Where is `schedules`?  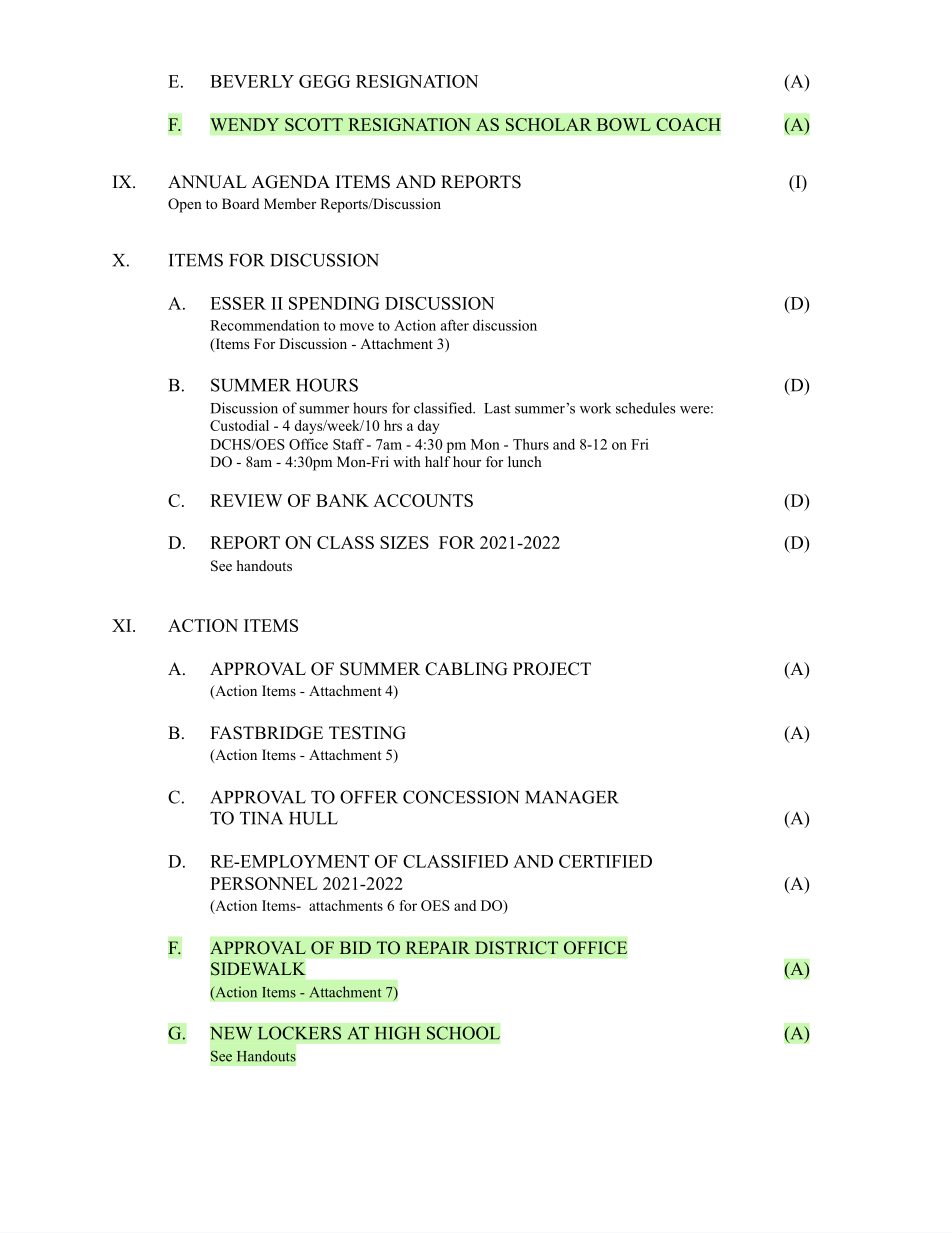 schedules is located at coordinates (646, 408).
